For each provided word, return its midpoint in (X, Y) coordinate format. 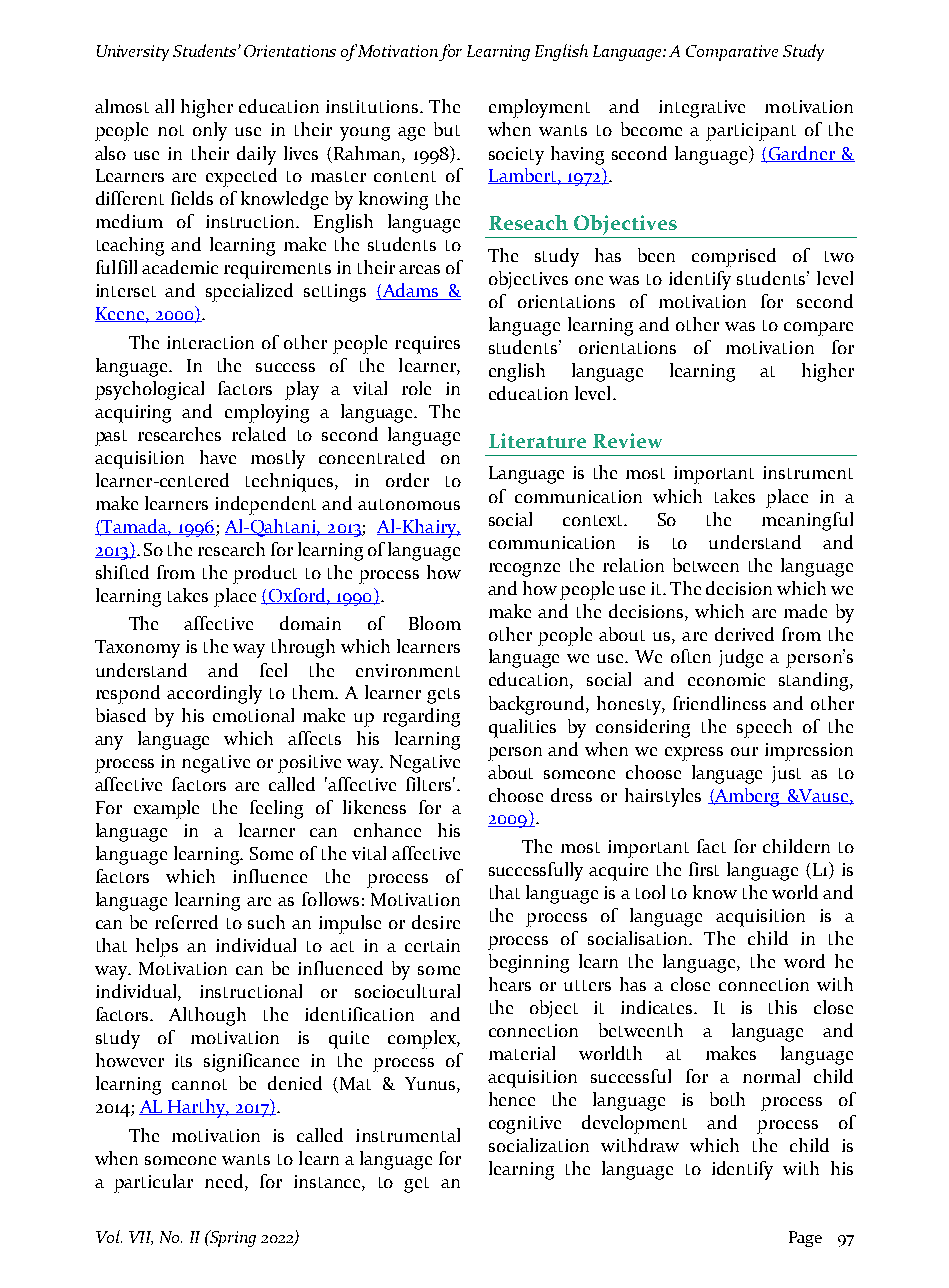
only (210, 131)
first (704, 869)
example (166, 809)
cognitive (525, 1125)
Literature (537, 440)
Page (805, 1239)
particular (153, 1183)
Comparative (732, 53)
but (447, 129)
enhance (387, 830)
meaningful (807, 521)
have (218, 457)
